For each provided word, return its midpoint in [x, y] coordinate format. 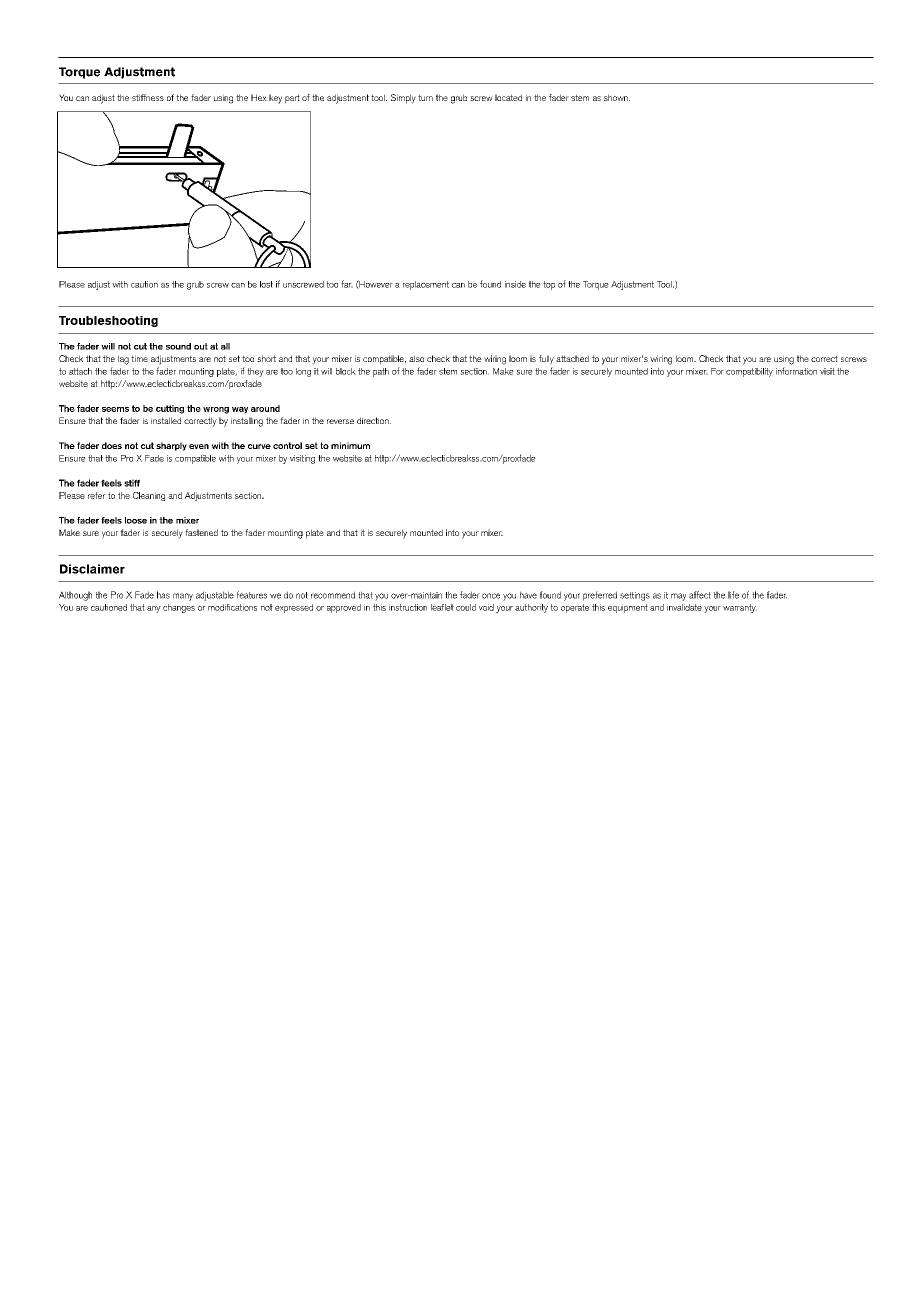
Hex [259, 97]
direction [374, 420]
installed [166, 420]
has [163, 595]
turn [425, 97]
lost [266, 284]
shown [617, 97]
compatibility [749, 372]
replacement [426, 285]
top [549, 285]
